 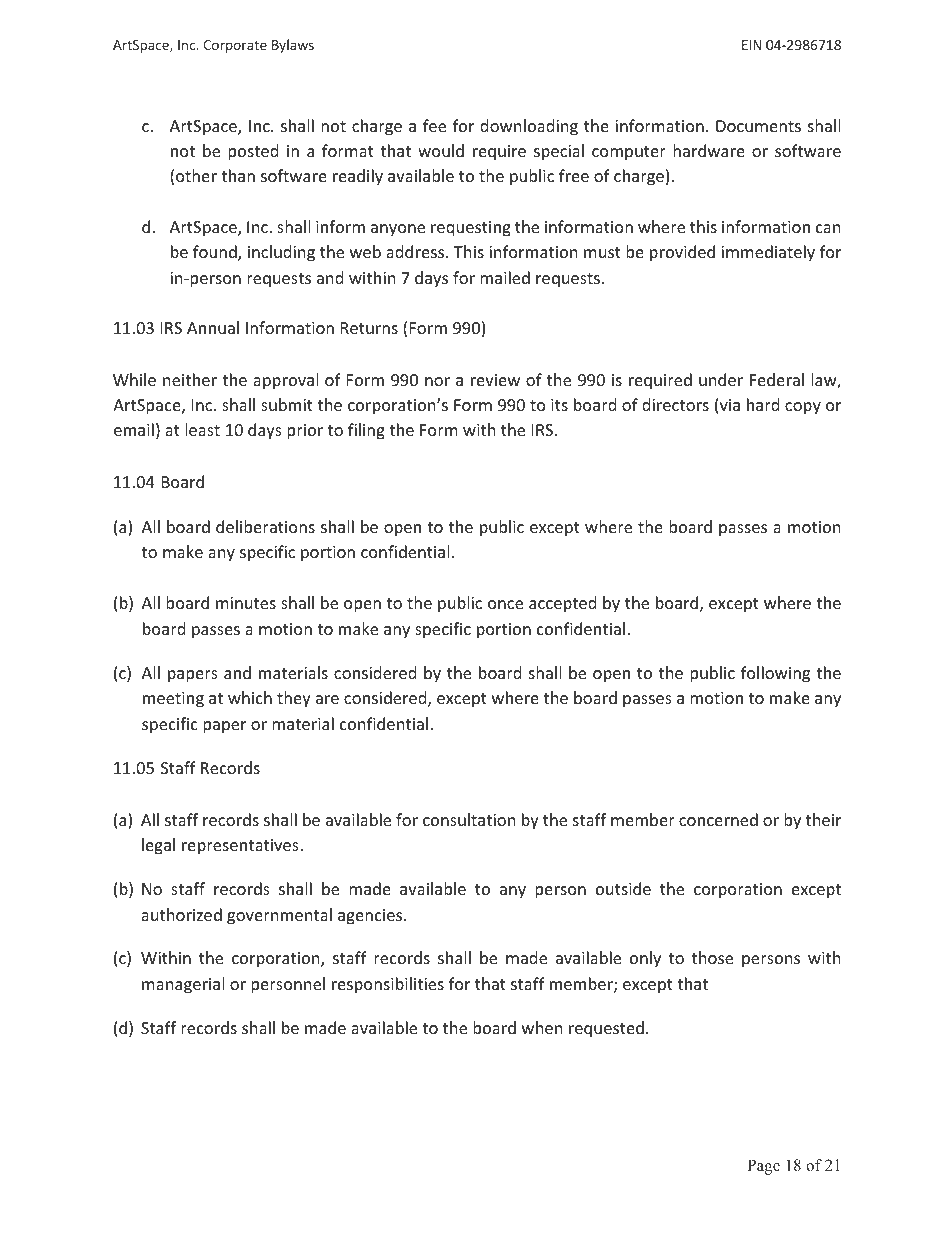 I want to click on when, so click(x=542, y=1027).
